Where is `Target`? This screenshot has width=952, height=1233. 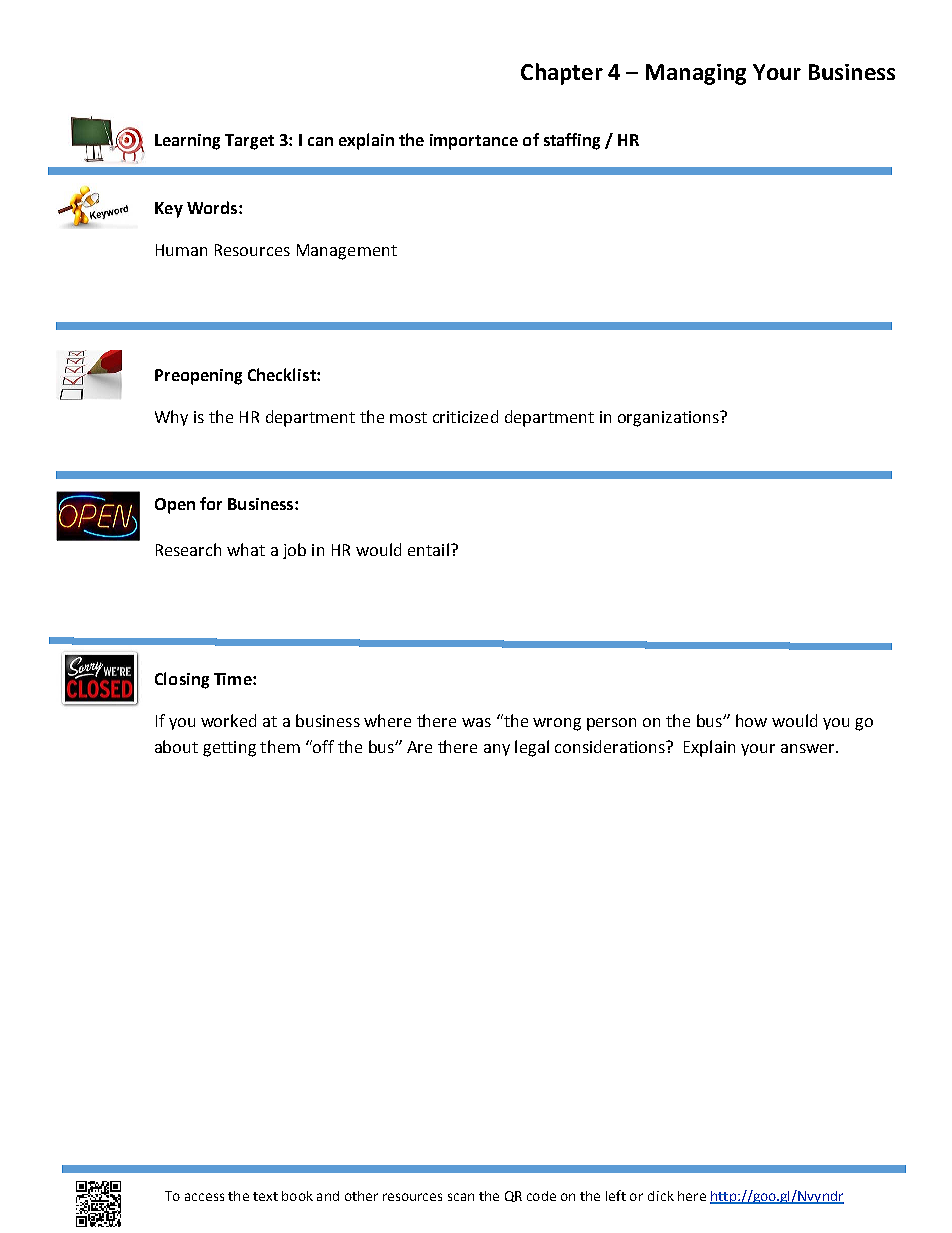
Target is located at coordinates (249, 142).
